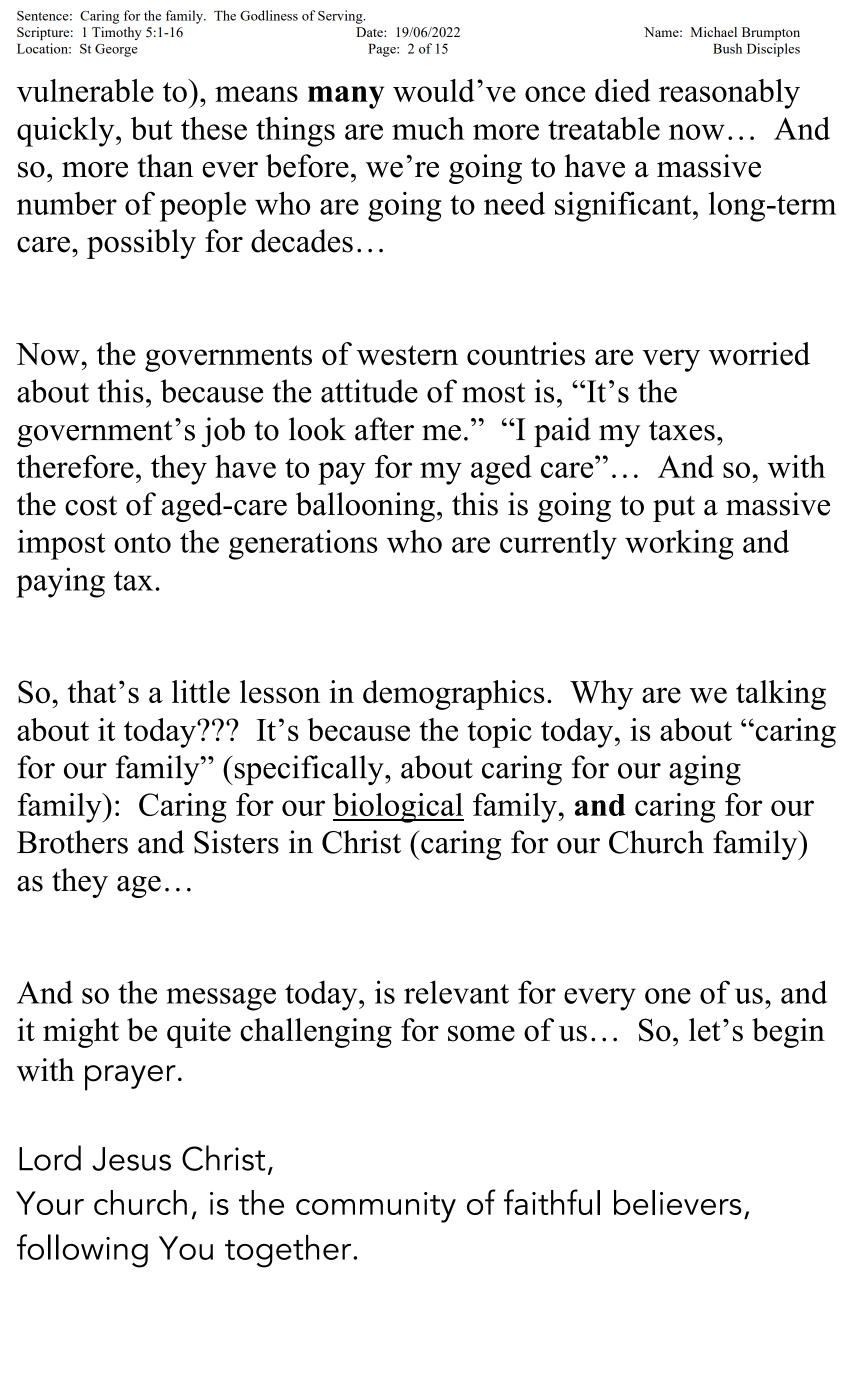 This image has height=1399, width=868. I want to click on George, so click(116, 50).
